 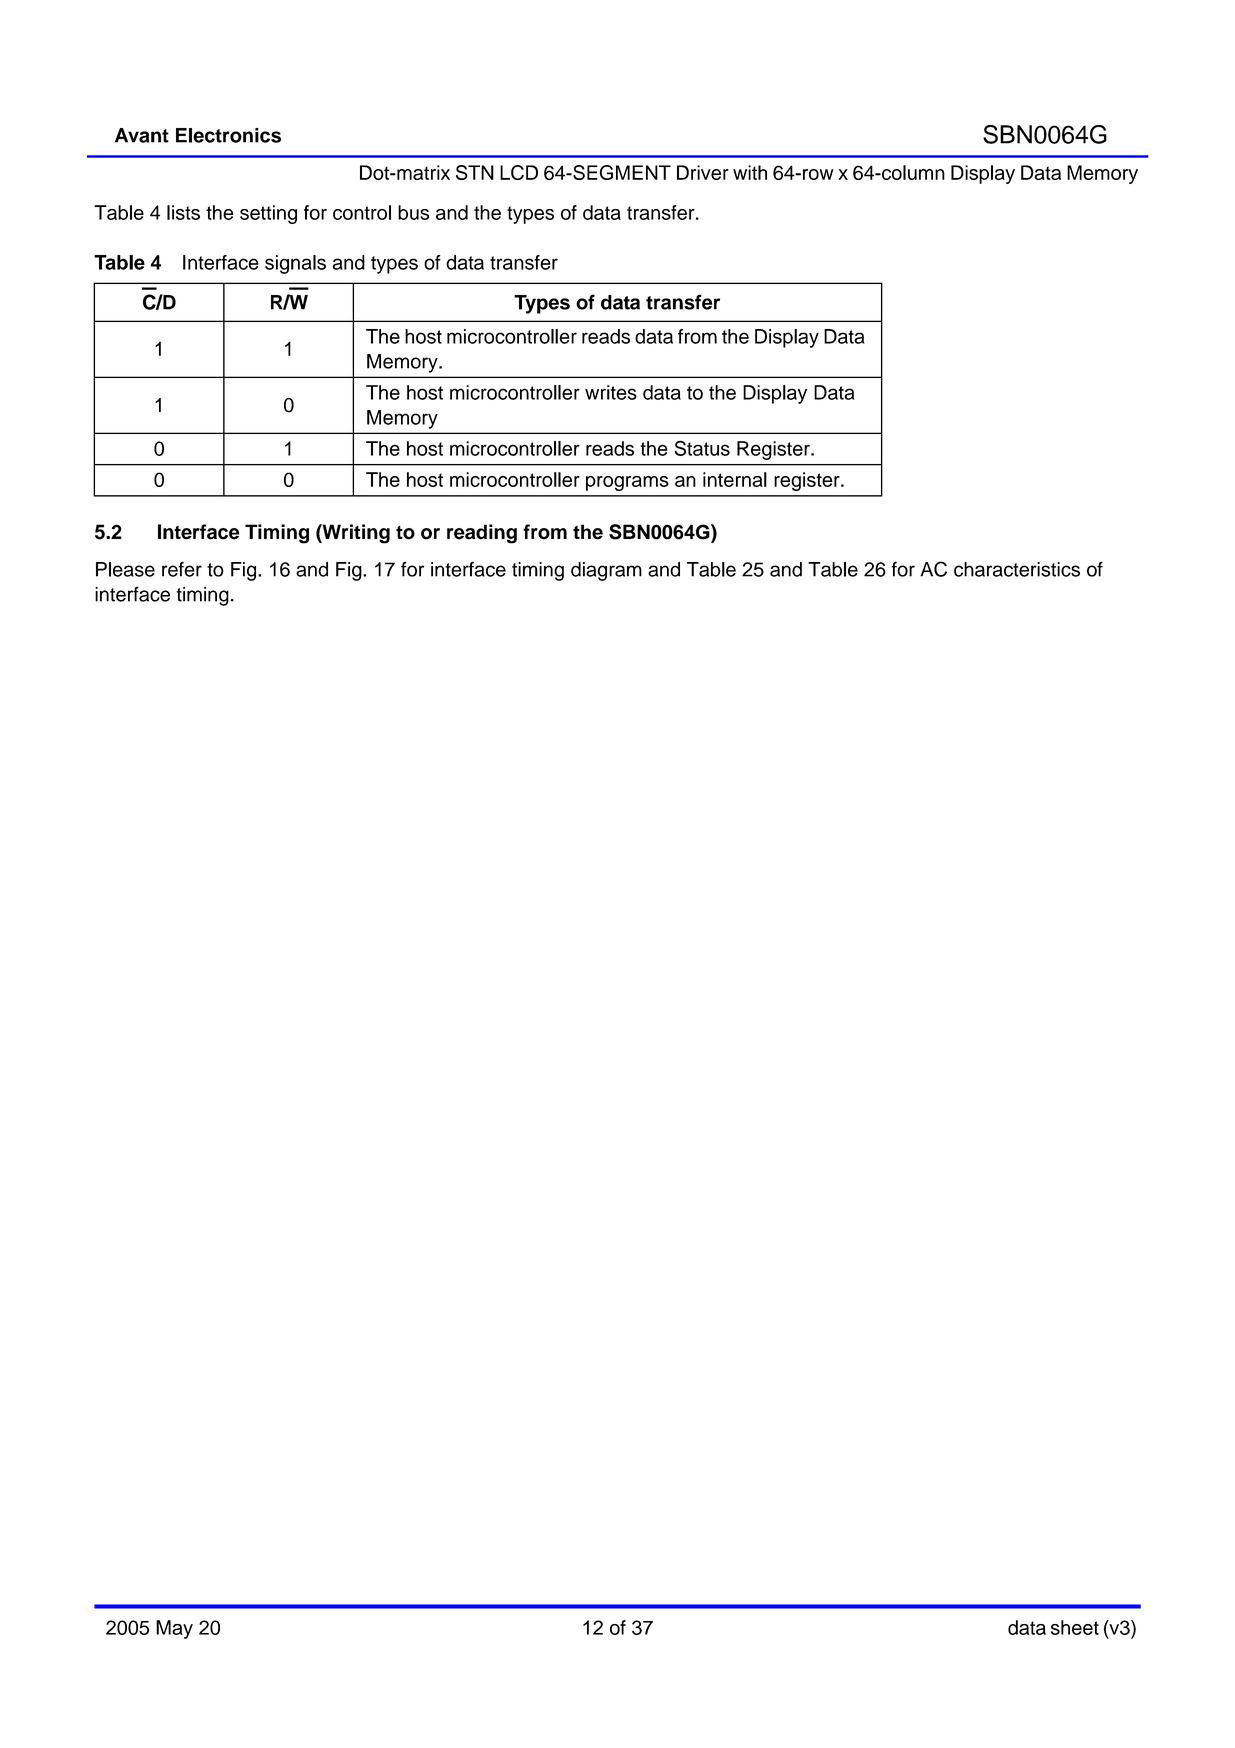 What do you see at coordinates (182, 569) in the screenshot?
I see `refer` at bounding box center [182, 569].
